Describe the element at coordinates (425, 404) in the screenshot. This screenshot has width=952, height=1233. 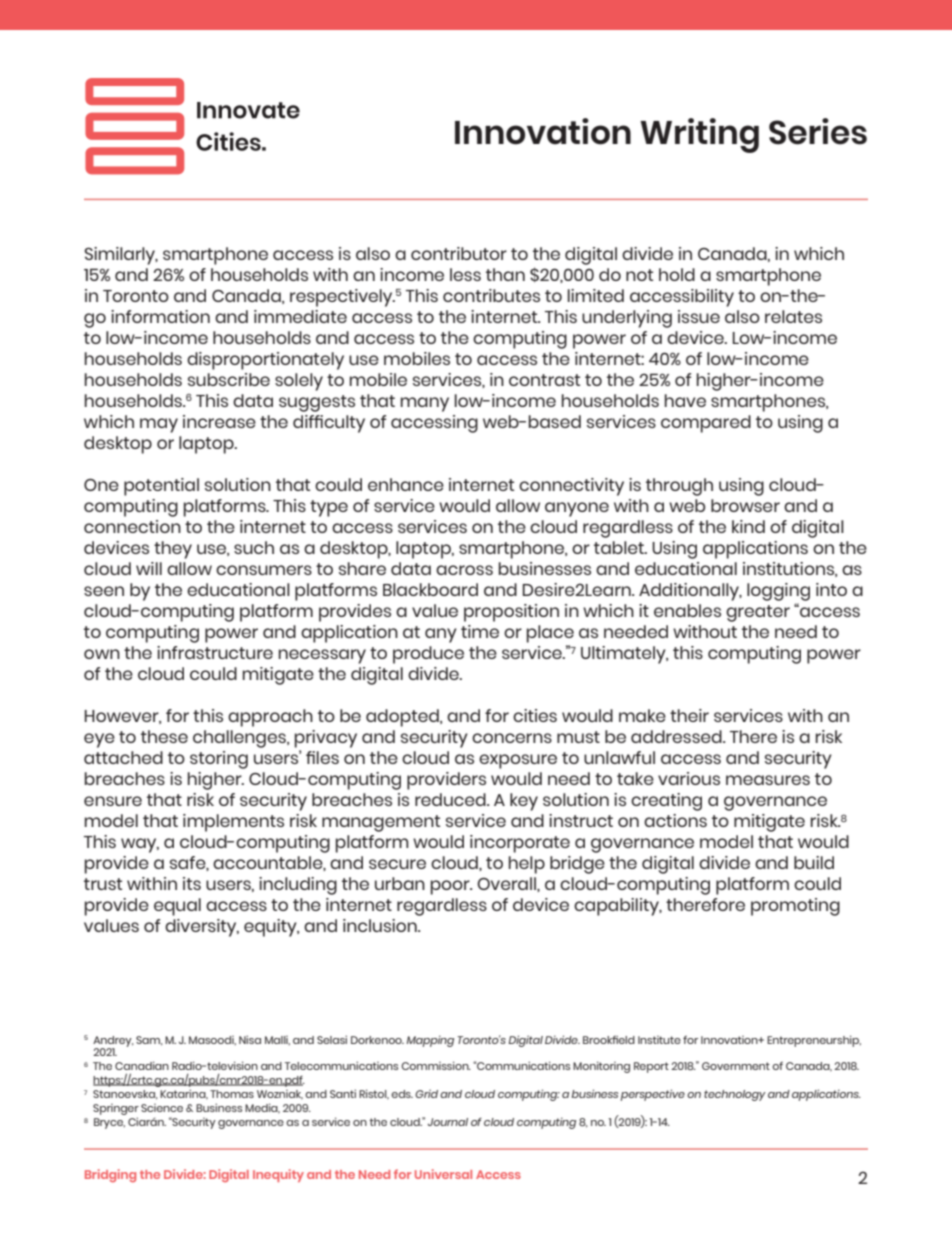
I see `many` at that location.
